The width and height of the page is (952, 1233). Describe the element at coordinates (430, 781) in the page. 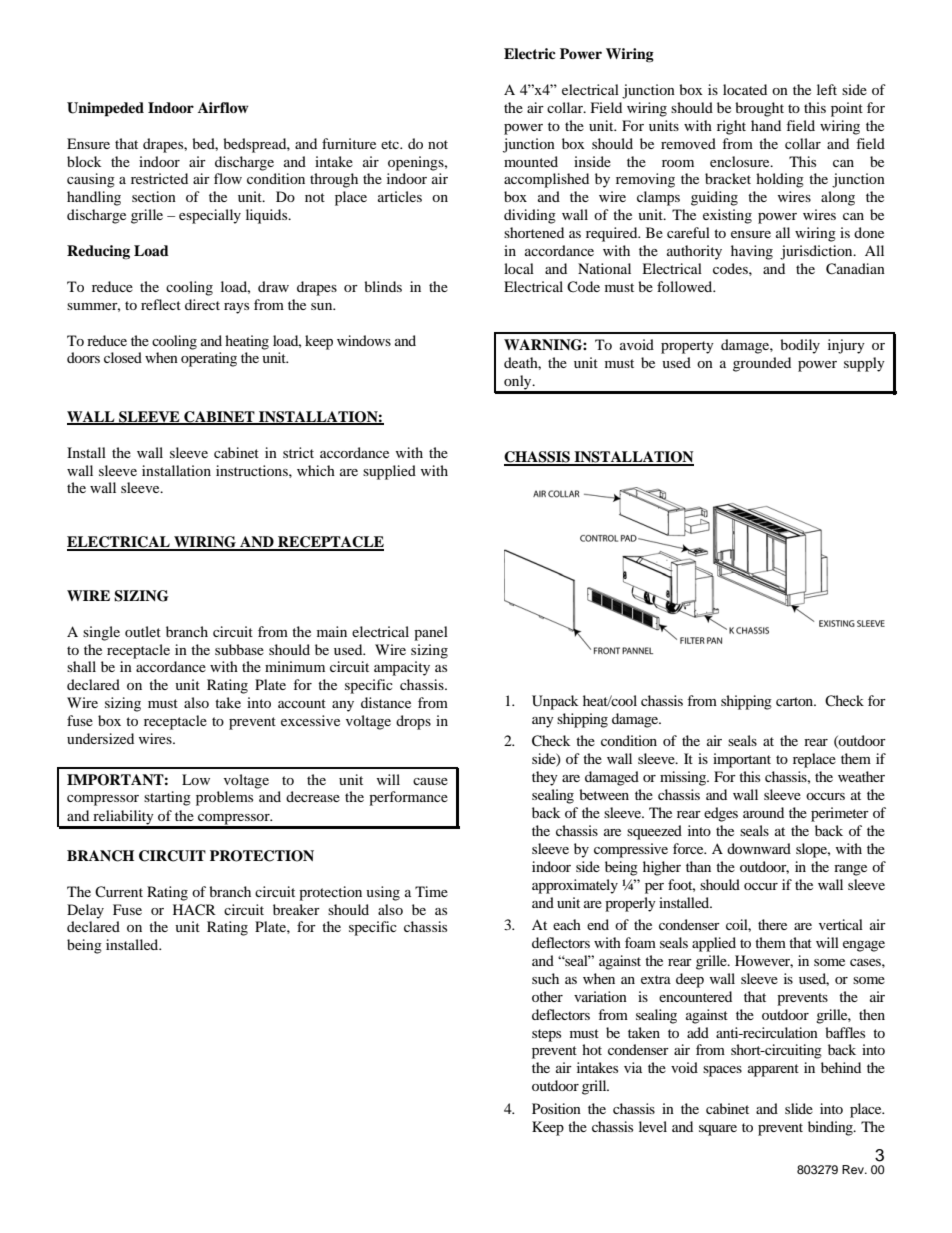

I see `cause` at that location.
